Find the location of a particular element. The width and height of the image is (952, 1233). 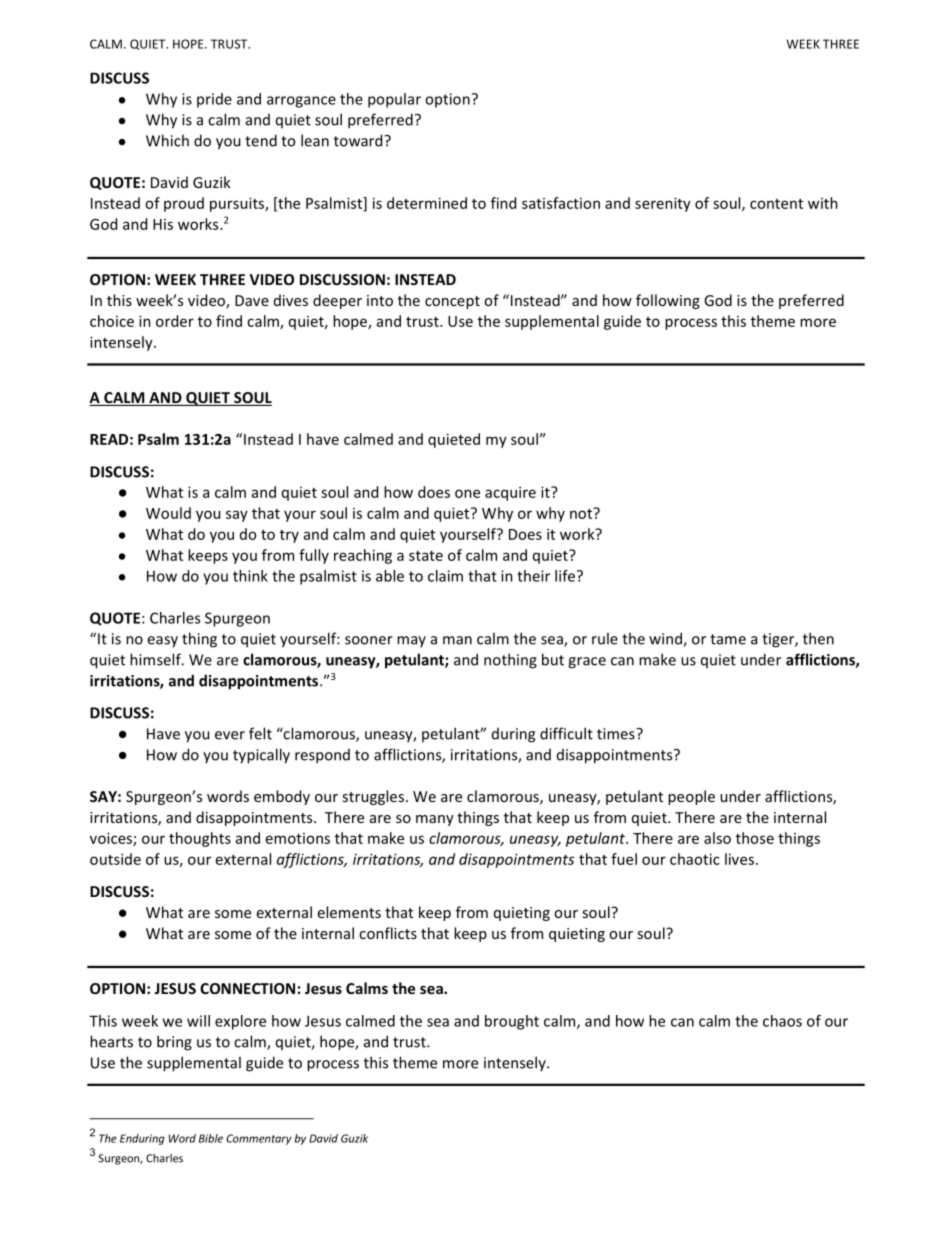

brought is located at coordinates (512, 1022).
